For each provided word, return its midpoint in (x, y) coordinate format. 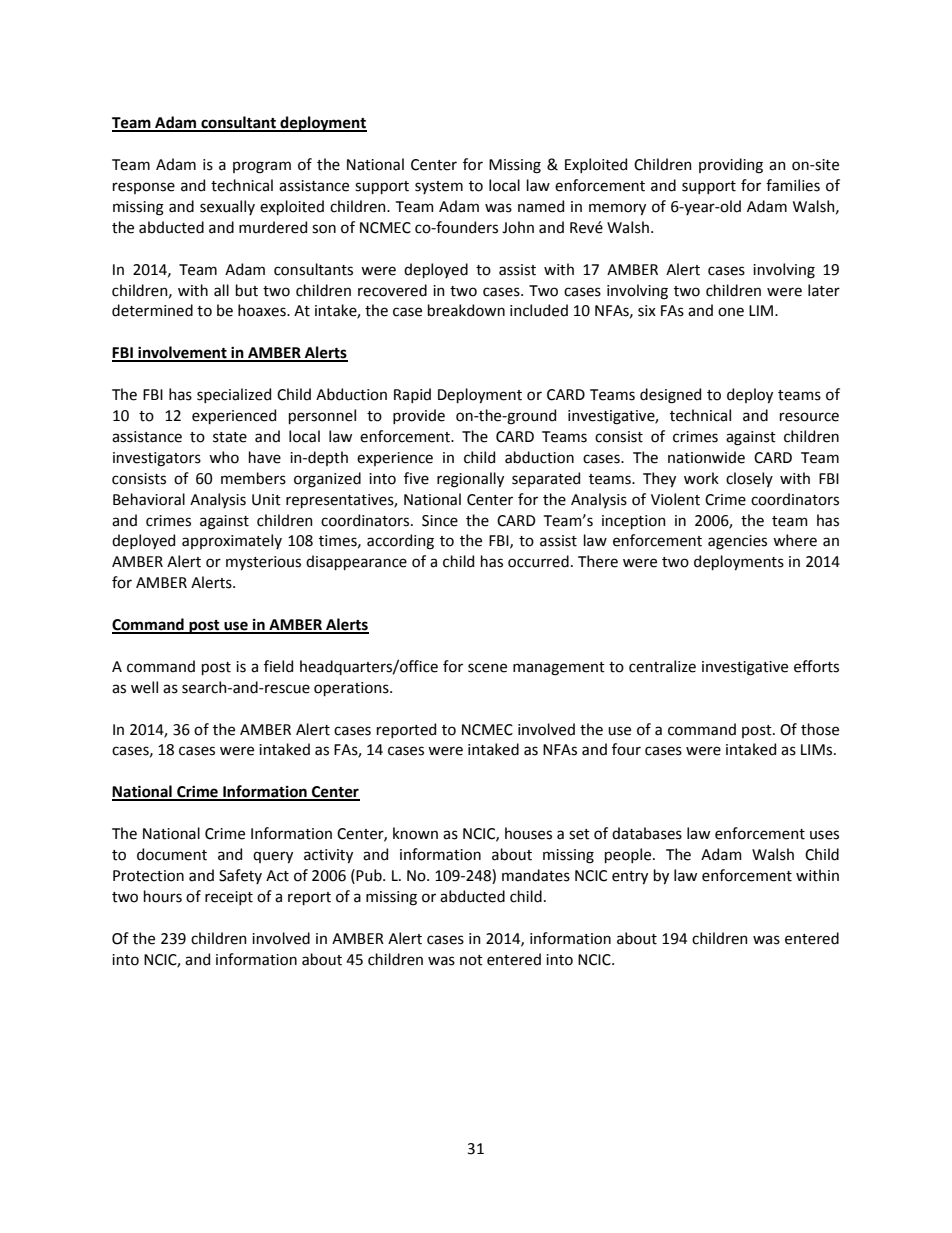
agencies (737, 542)
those (820, 729)
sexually (227, 207)
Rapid (412, 395)
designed (670, 396)
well (144, 687)
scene (487, 668)
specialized (234, 395)
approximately (232, 541)
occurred (538, 561)
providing (731, 166)
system (439, 187)
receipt (229, 898)
